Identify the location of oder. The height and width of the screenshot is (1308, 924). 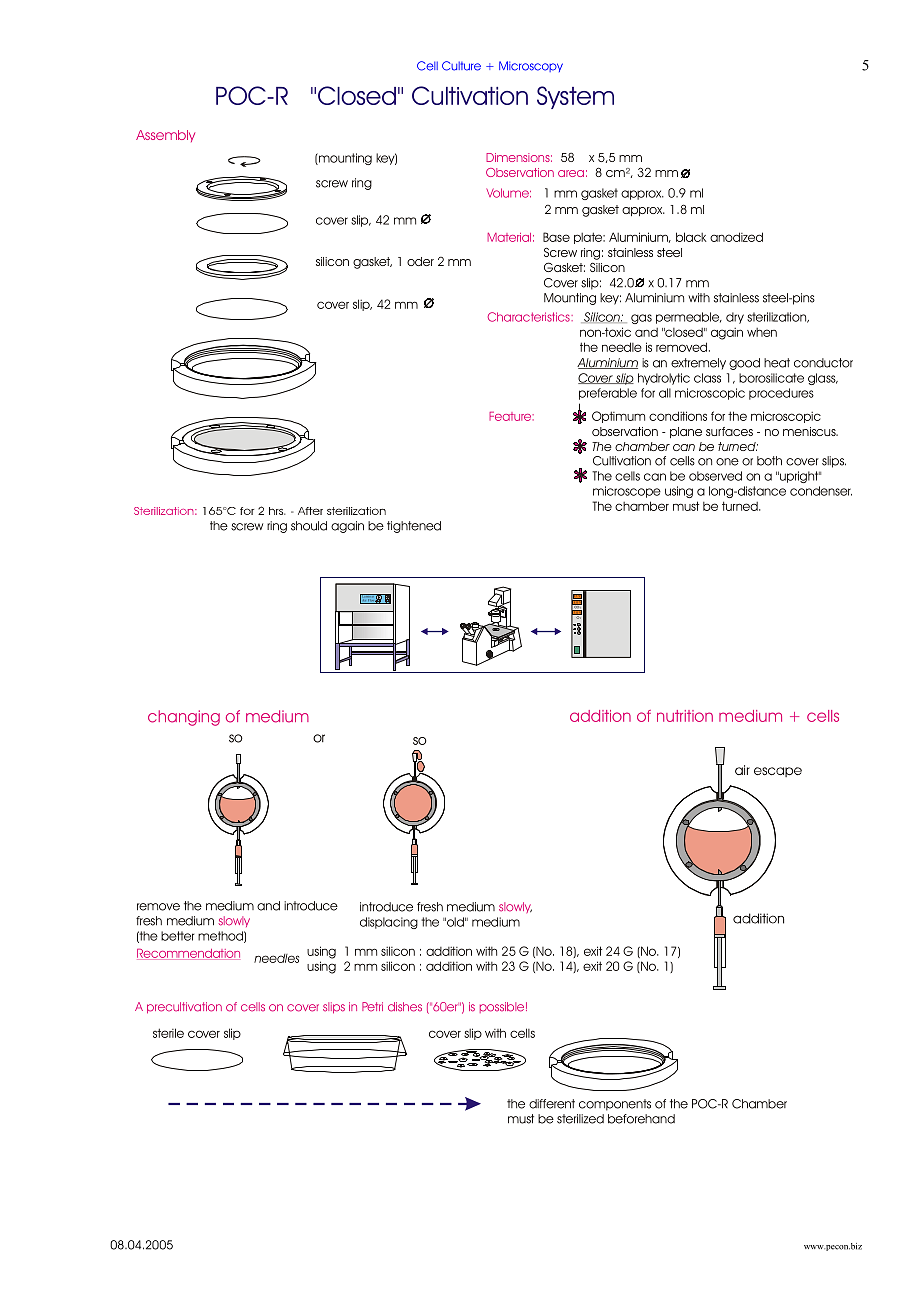
(420, 261).
